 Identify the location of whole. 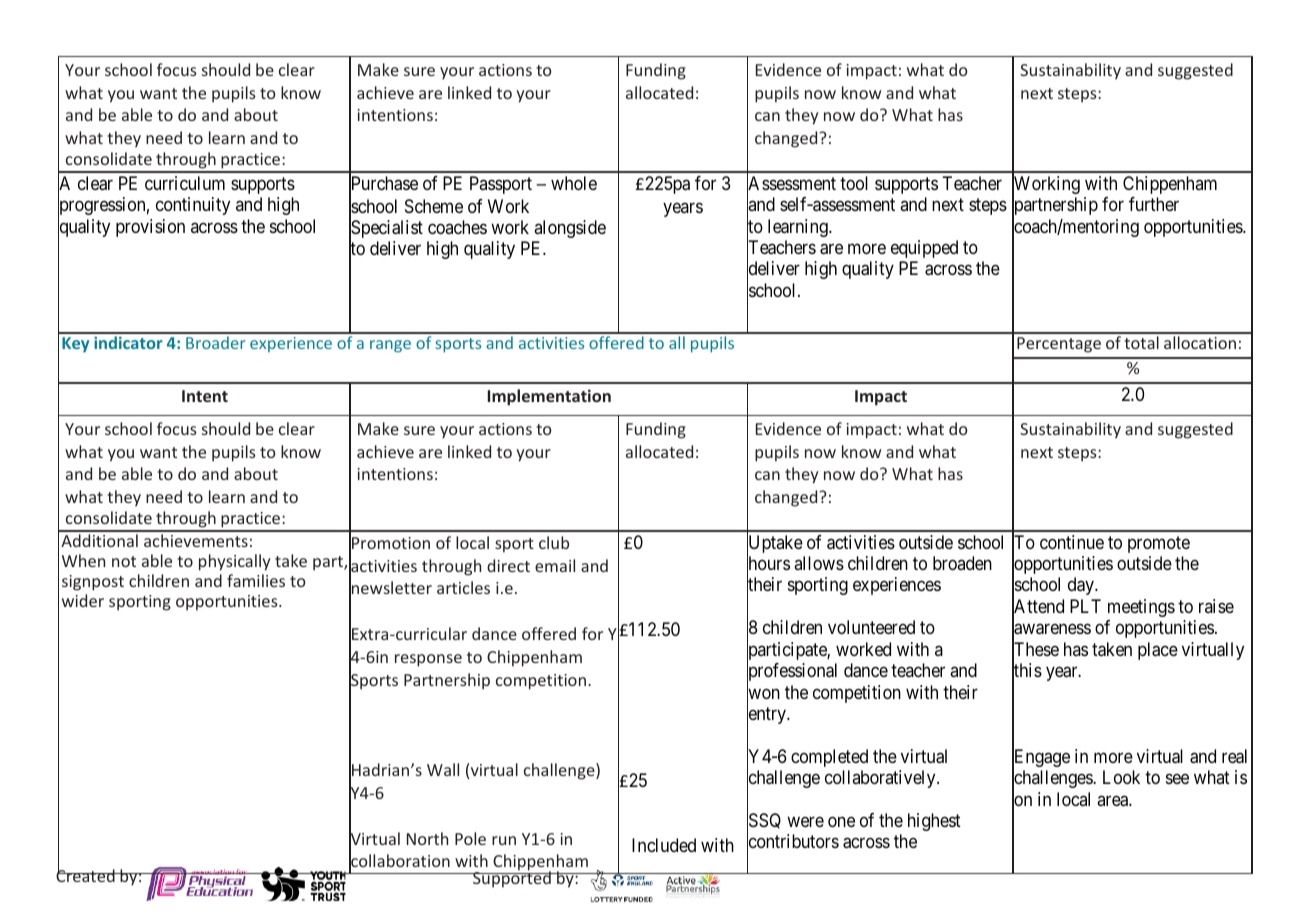
(574, 183).
